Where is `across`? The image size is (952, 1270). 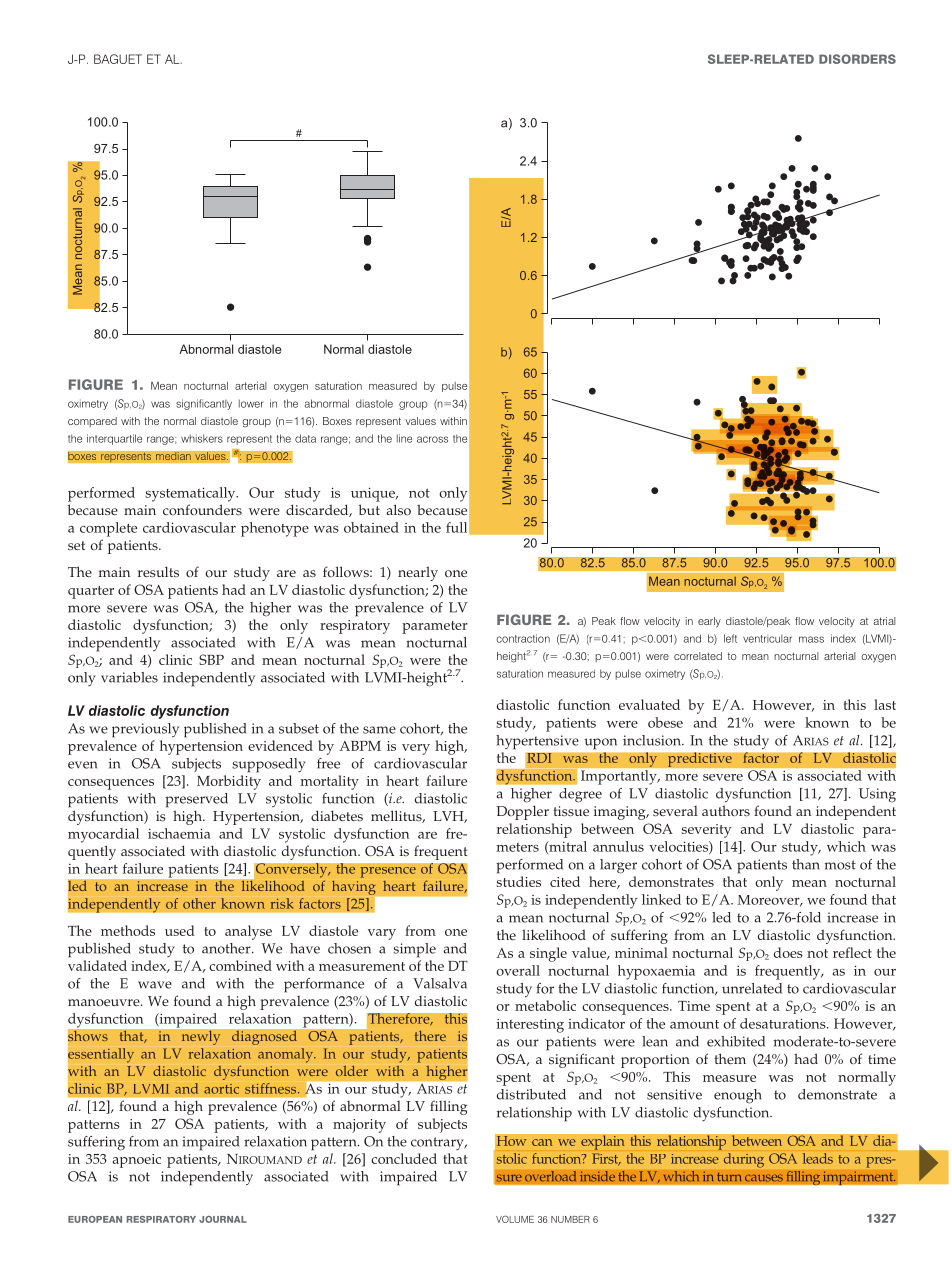
across is located at coordinates (432, 439).
